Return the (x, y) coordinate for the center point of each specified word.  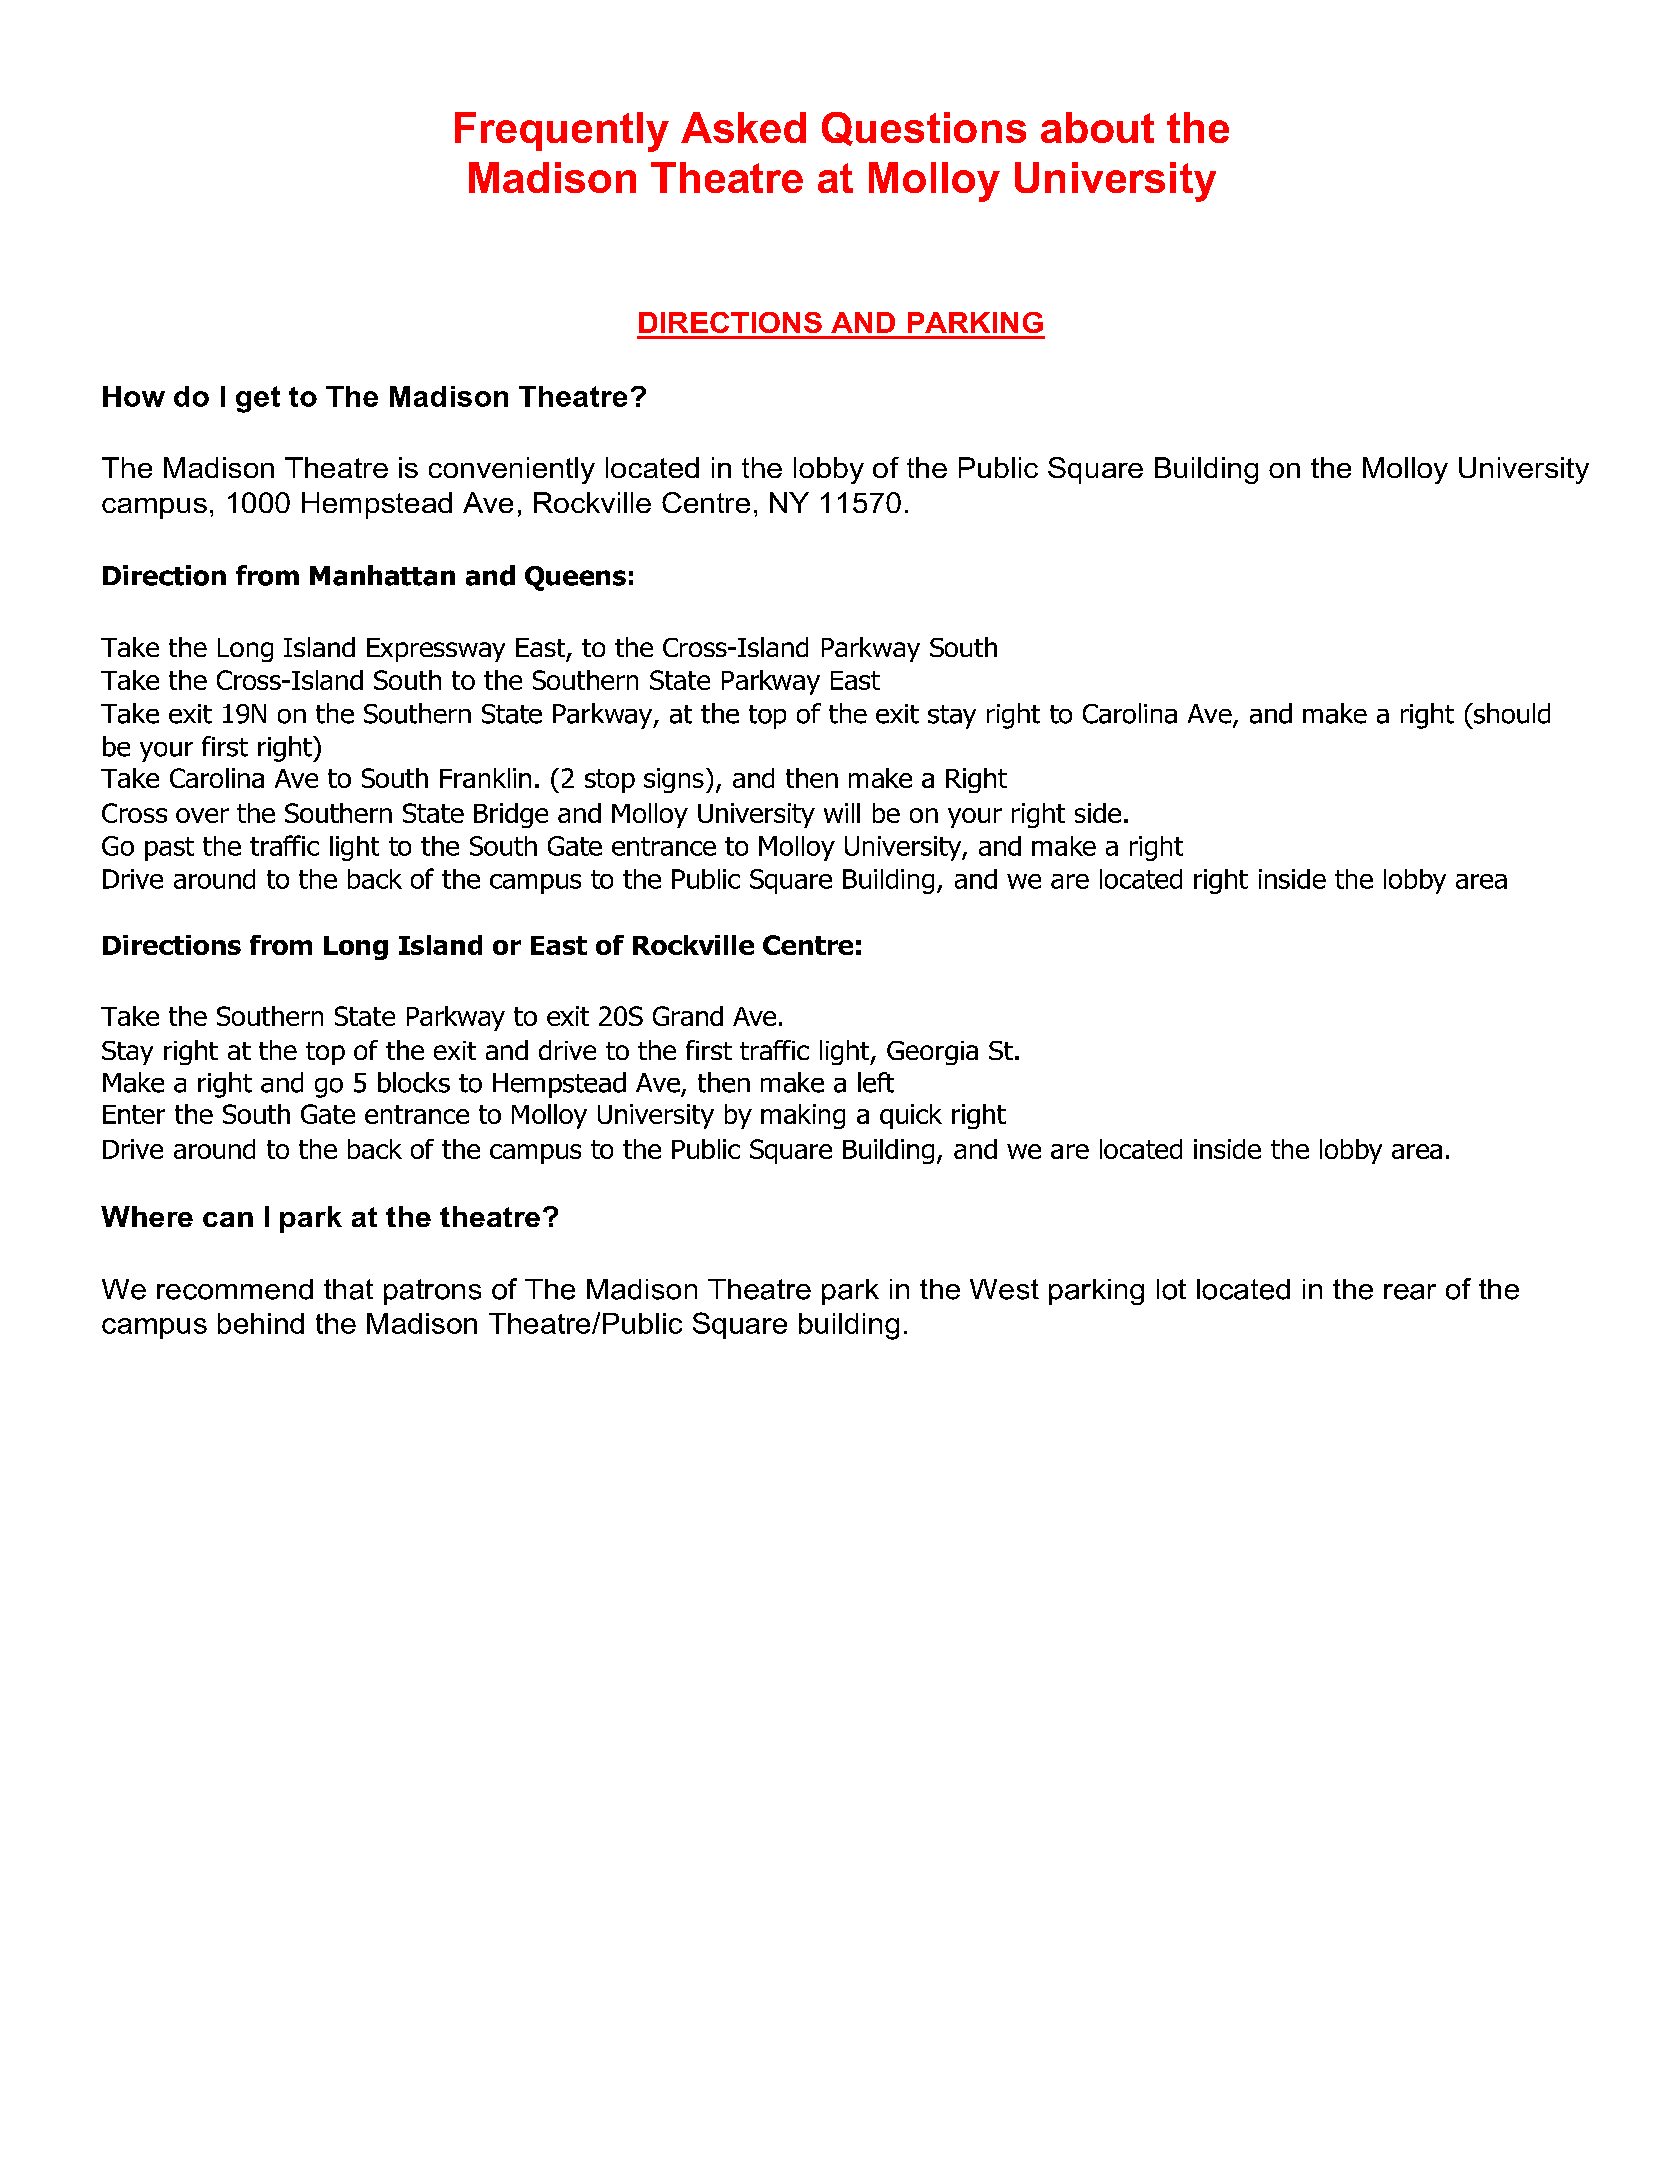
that (348, 1289)
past (169, 849)
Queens (575, 578)
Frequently (562, 132)
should (1510, 713)
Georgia (932, 1053)
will (842, 813)
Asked (743, 127)
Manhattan (382, 575)
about (1097, 127)
